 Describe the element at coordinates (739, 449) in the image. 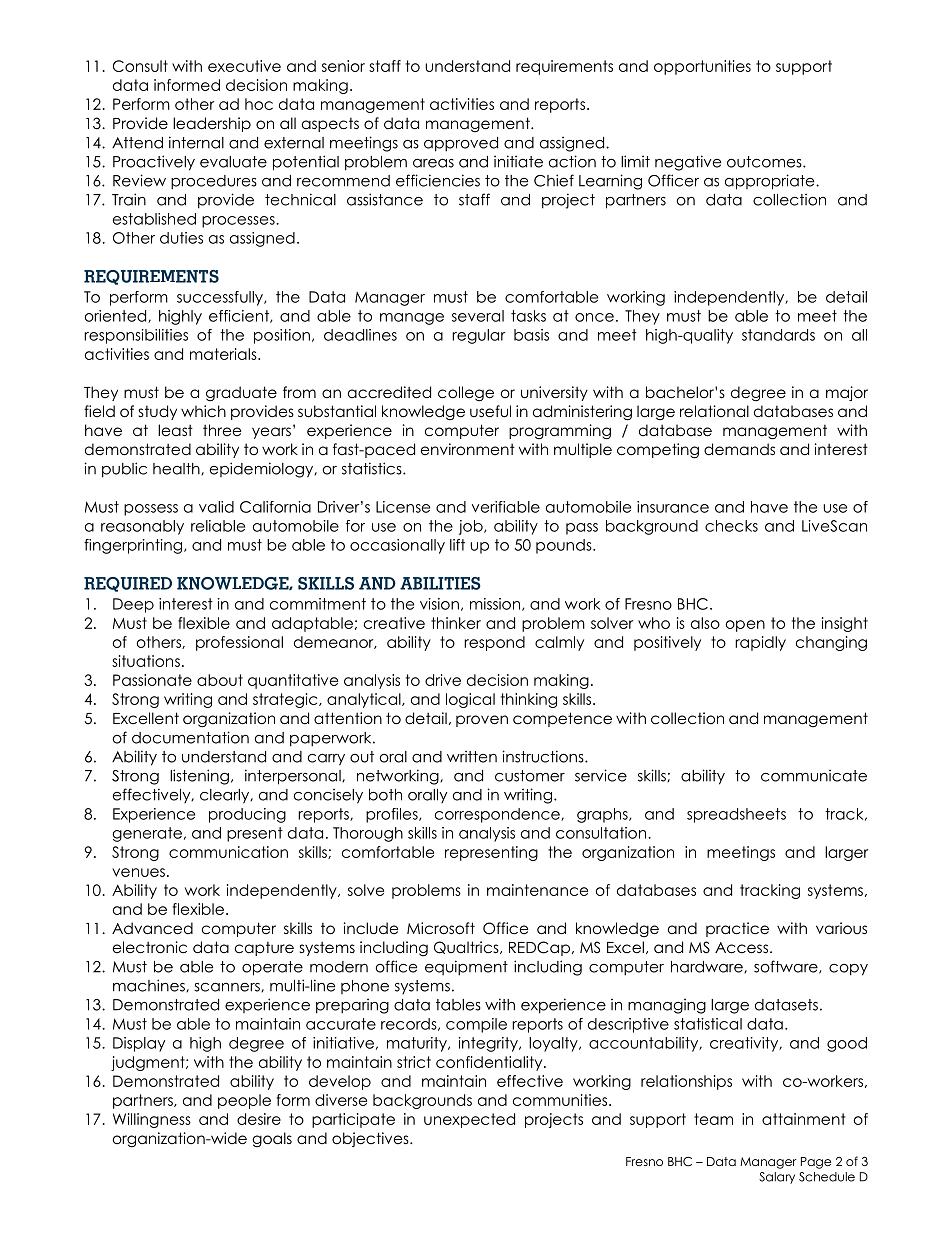

I see `demands` at that location.
